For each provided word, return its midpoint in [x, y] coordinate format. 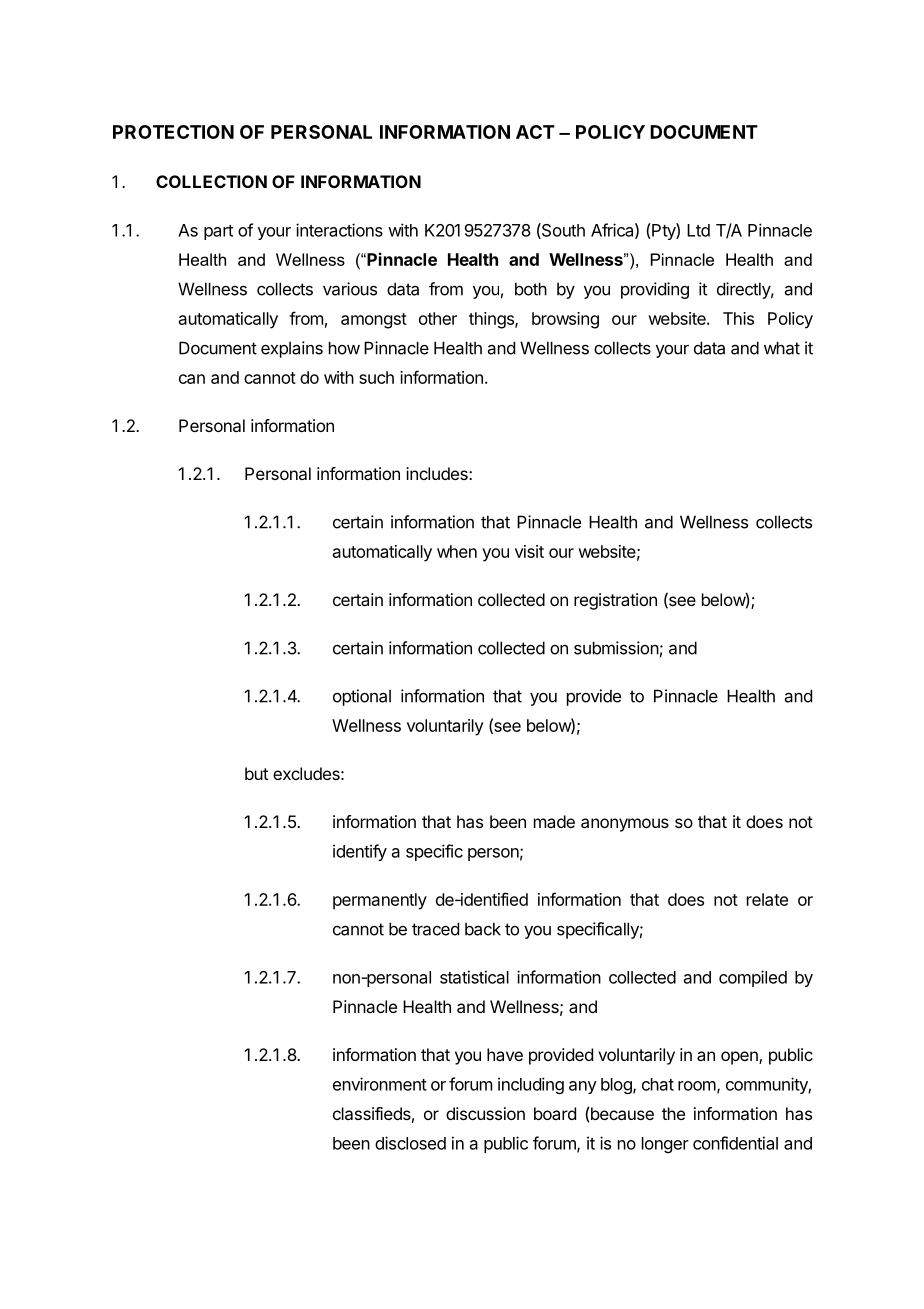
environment [380, 1084]
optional [362, 697]
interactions [339, 230]
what [782, 348]
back [483, 929]
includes [438, 473]
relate [767, 899]
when [457, 551]
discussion [485, 1113]
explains [292, 349]
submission [616, 648]
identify [360, 852]
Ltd [698, 230]
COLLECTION [211, 181]
